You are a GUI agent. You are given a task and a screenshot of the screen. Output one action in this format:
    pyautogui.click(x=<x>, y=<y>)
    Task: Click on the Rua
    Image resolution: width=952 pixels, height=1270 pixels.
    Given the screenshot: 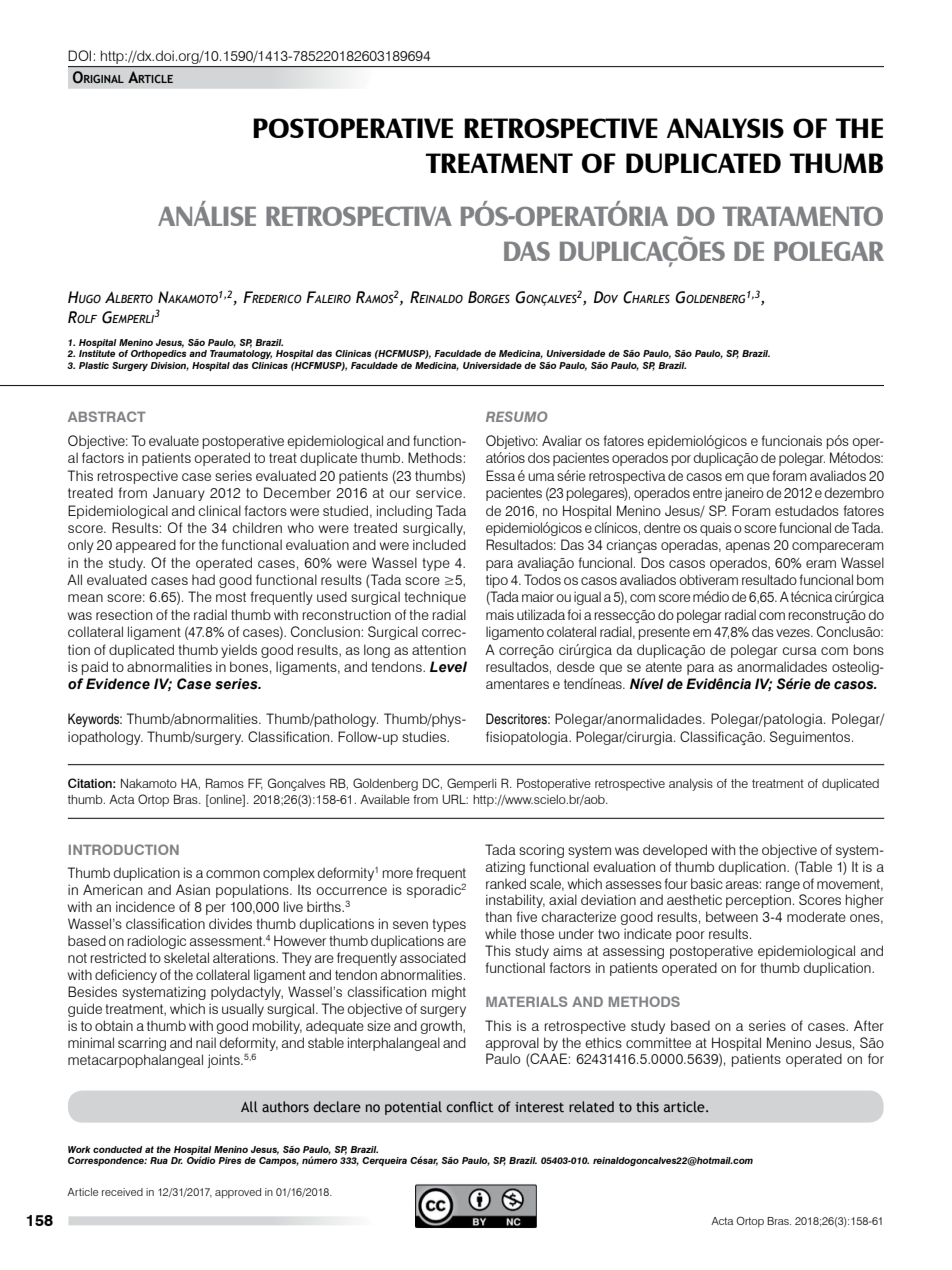 What is the action you would take?
    pyautogui.click(x=159, y=1160)
